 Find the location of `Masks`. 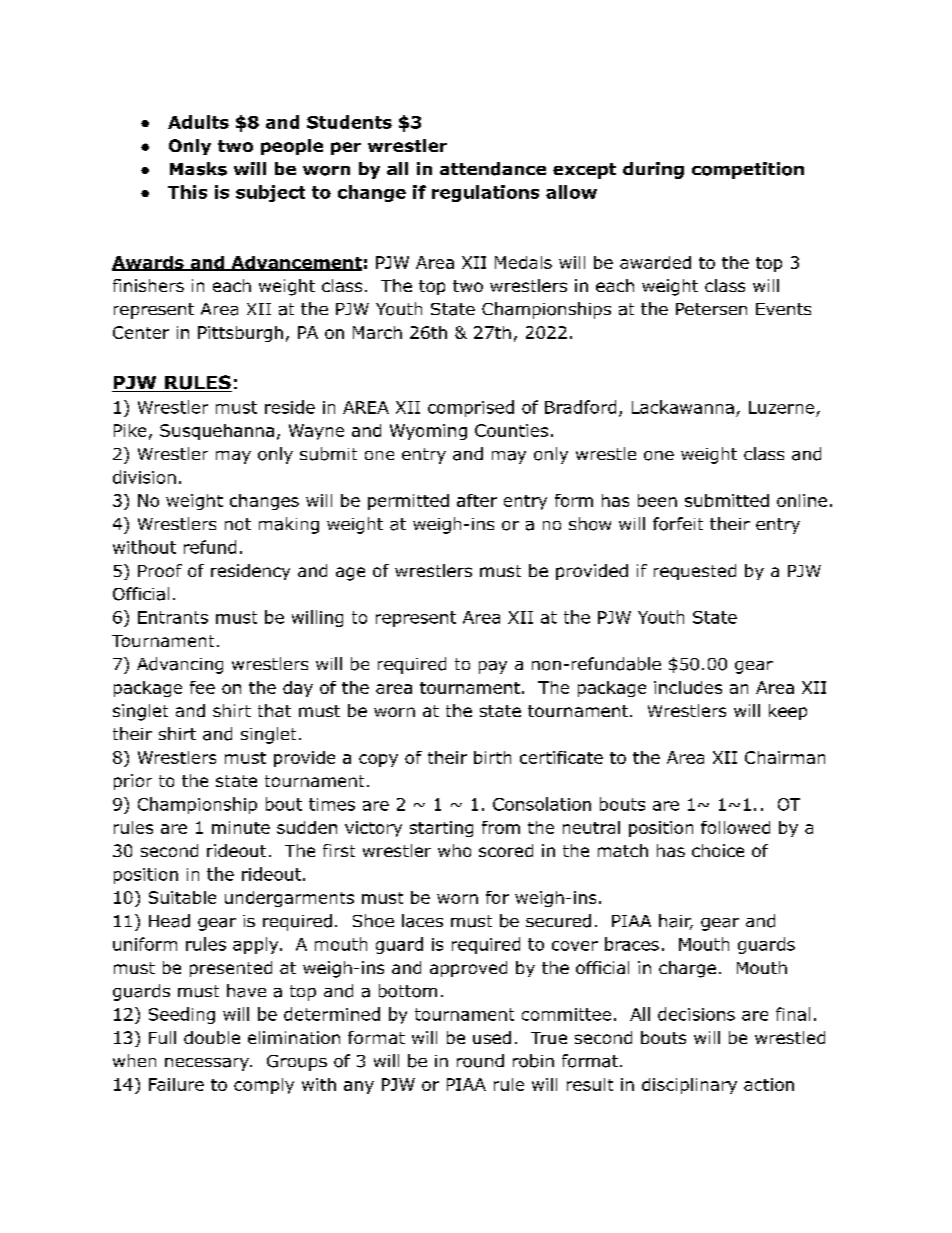

Masks is located at coordinates (198, 169).
